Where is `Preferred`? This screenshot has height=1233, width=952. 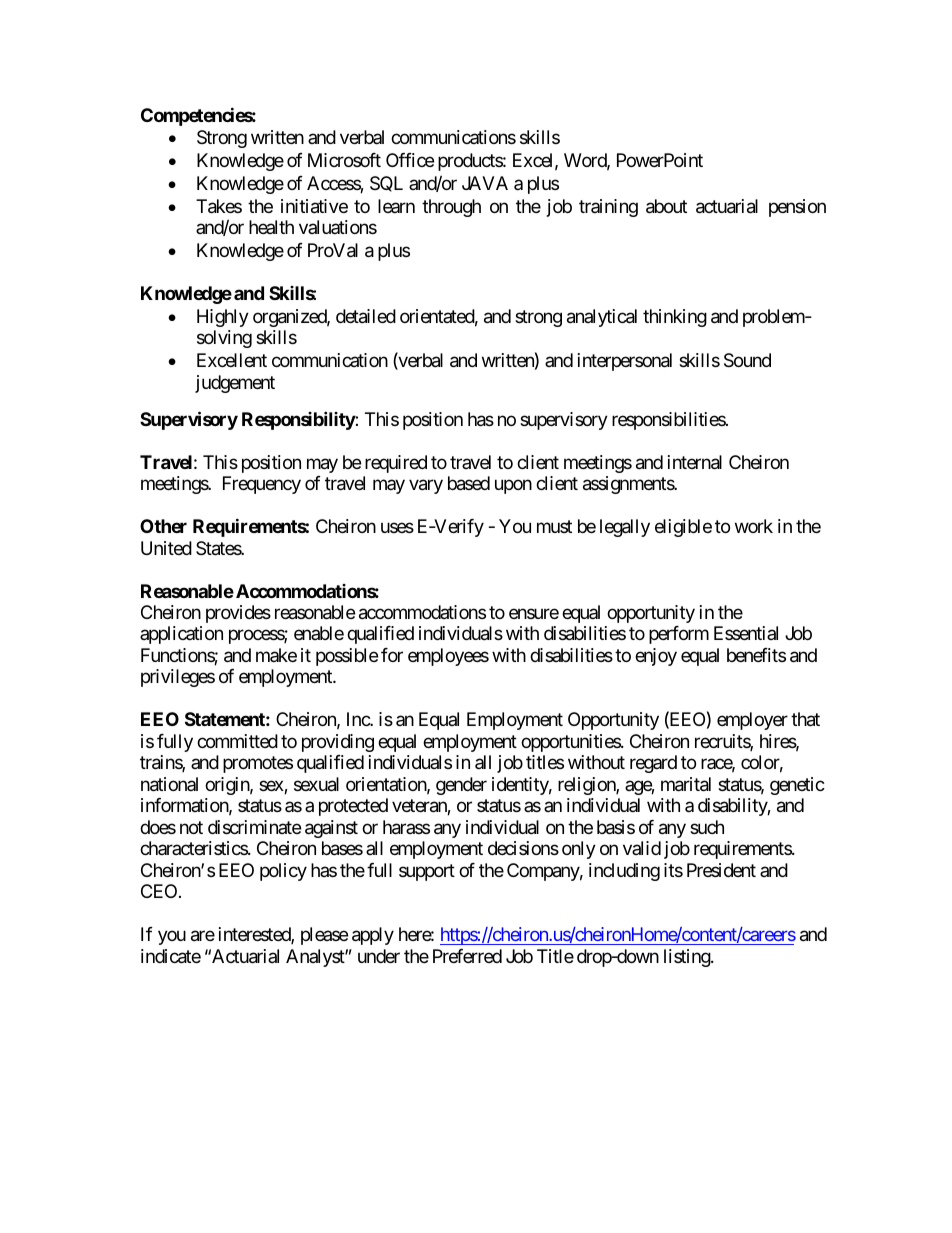
Preferred is located at coordinates (467, 956).
